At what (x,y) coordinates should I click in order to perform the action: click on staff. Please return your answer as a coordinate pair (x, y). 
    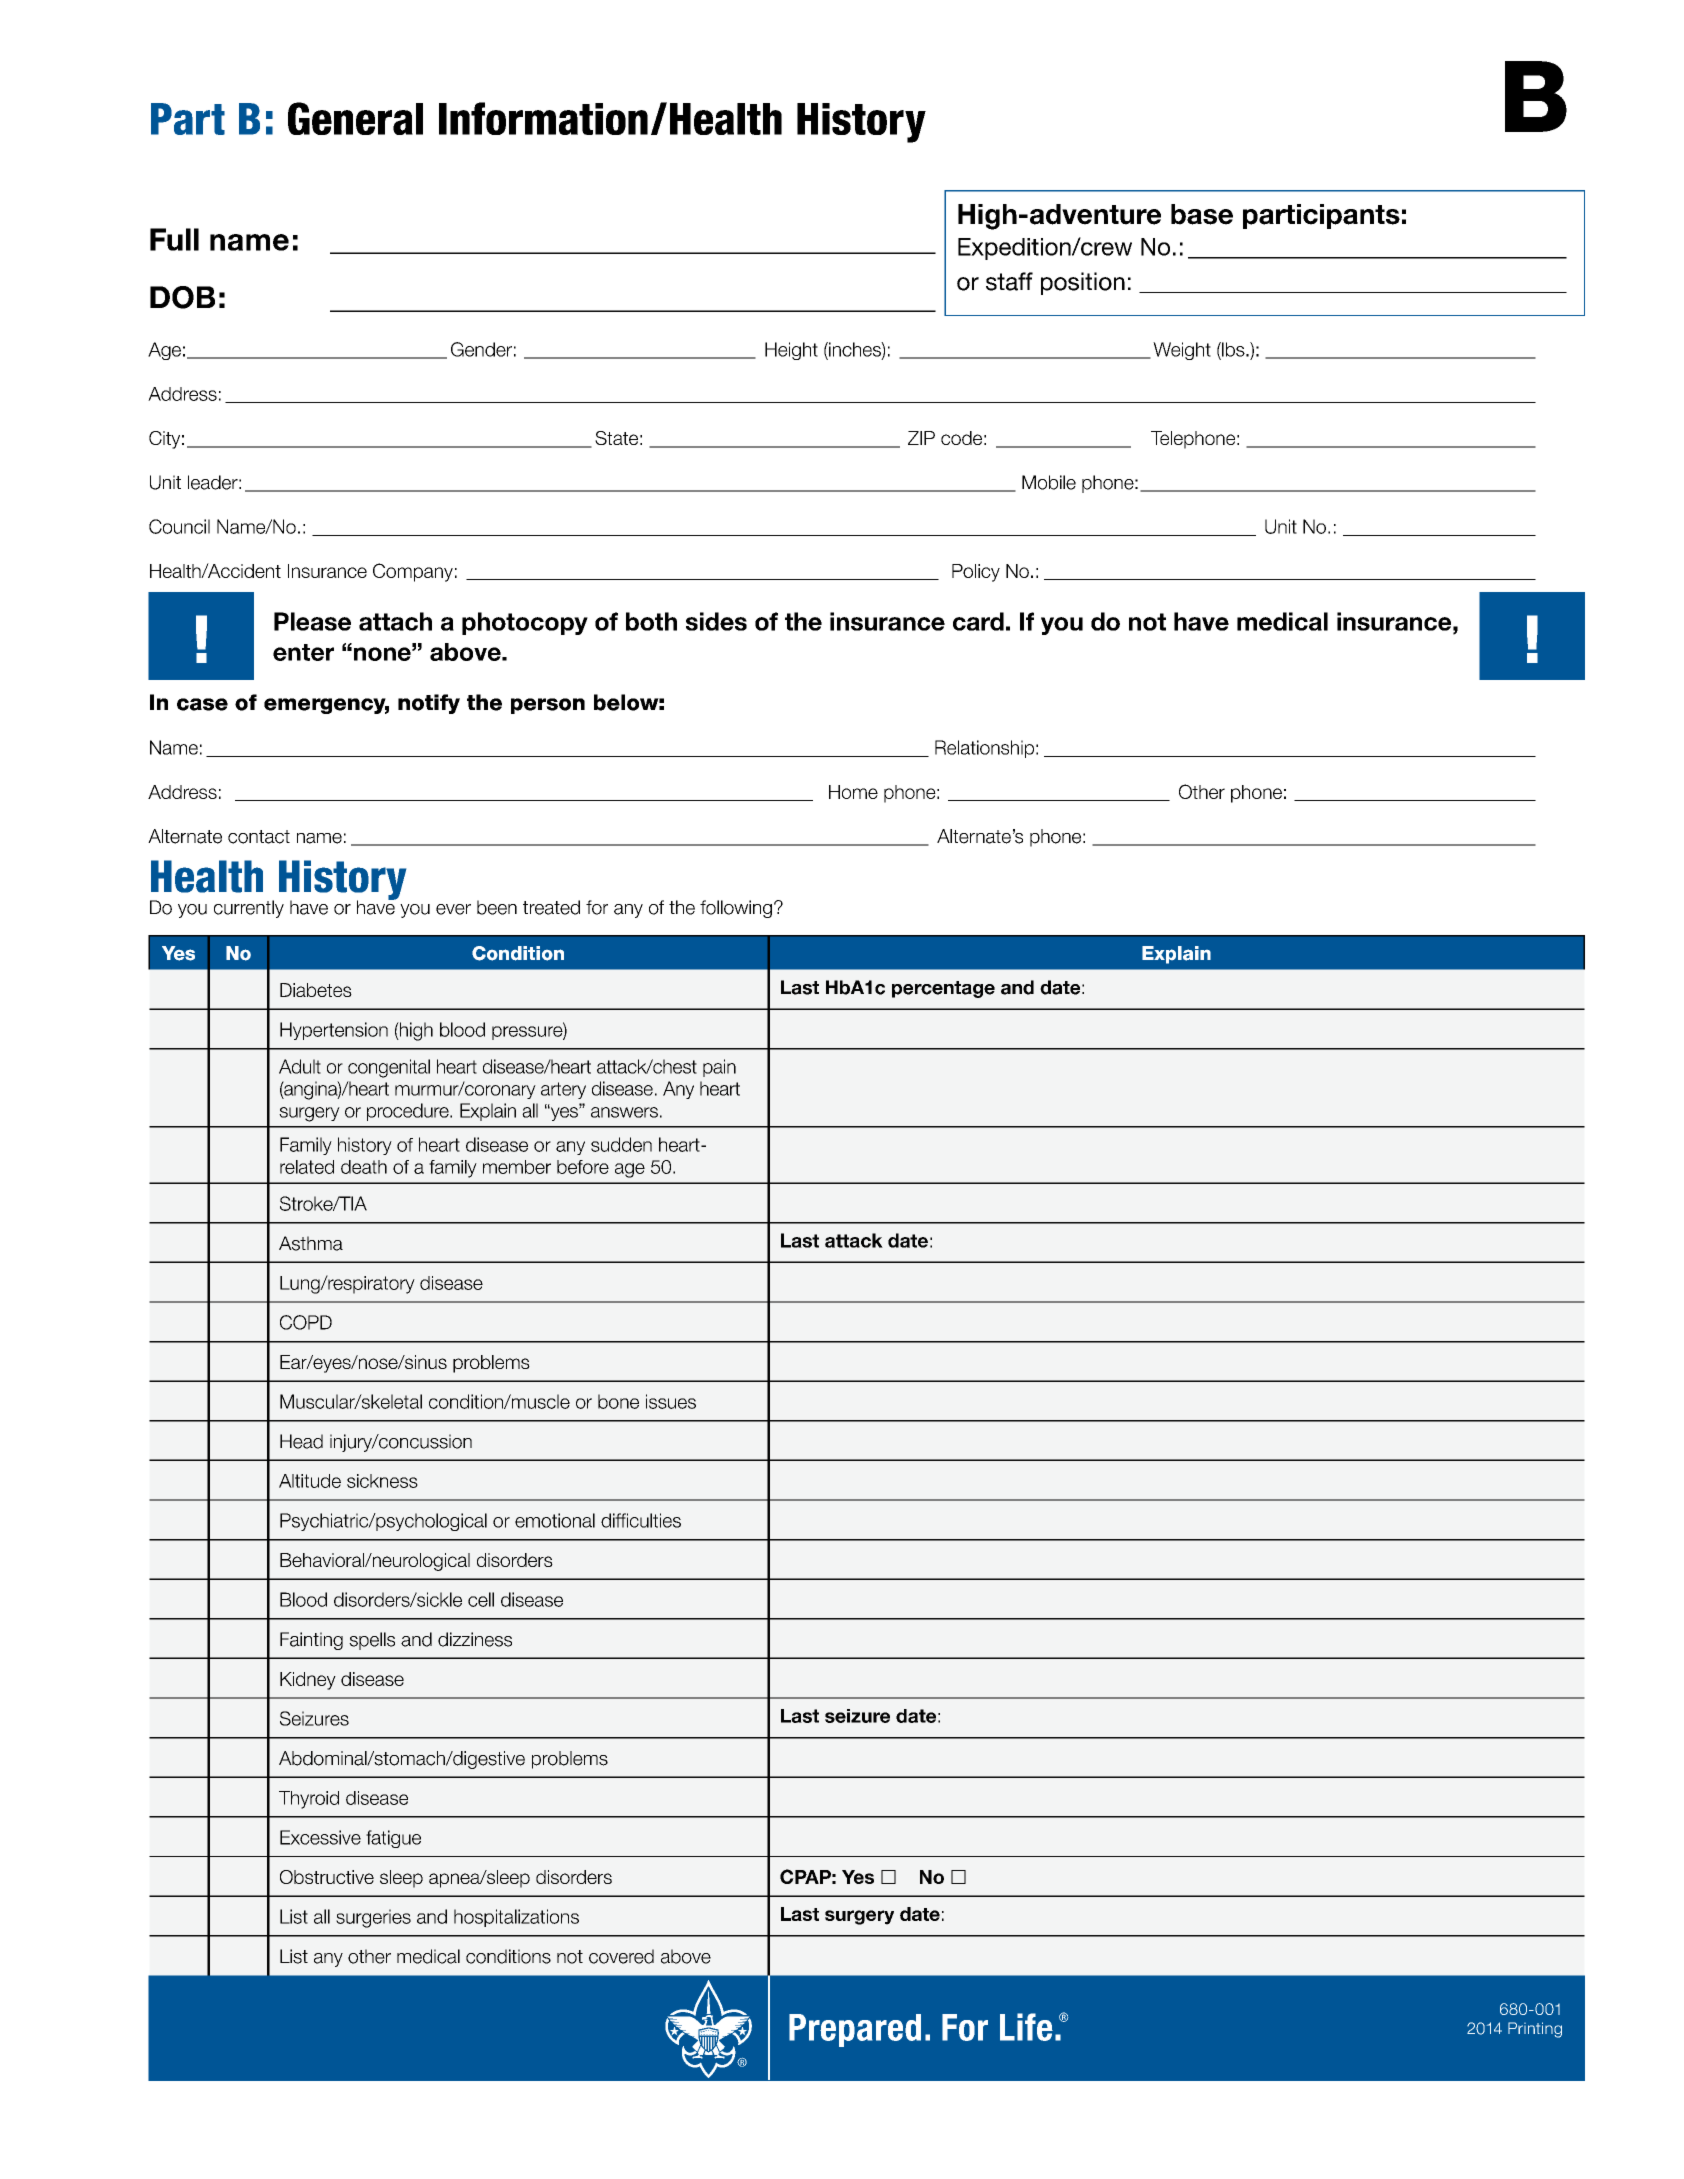
    Looking at the image, I should click on (1009, 281).
